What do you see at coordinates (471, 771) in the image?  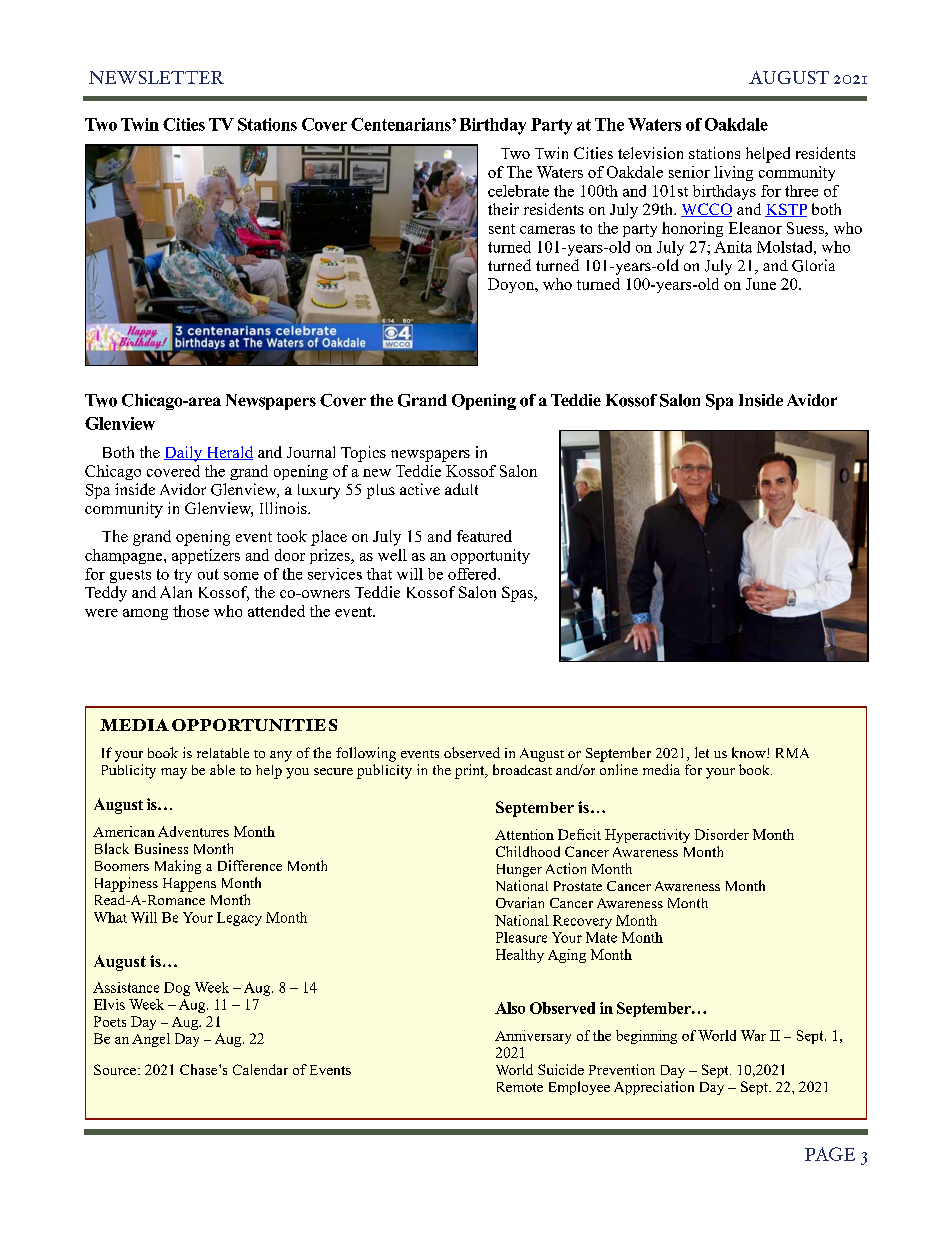 I see `print` at bounding box center [471, 771].
